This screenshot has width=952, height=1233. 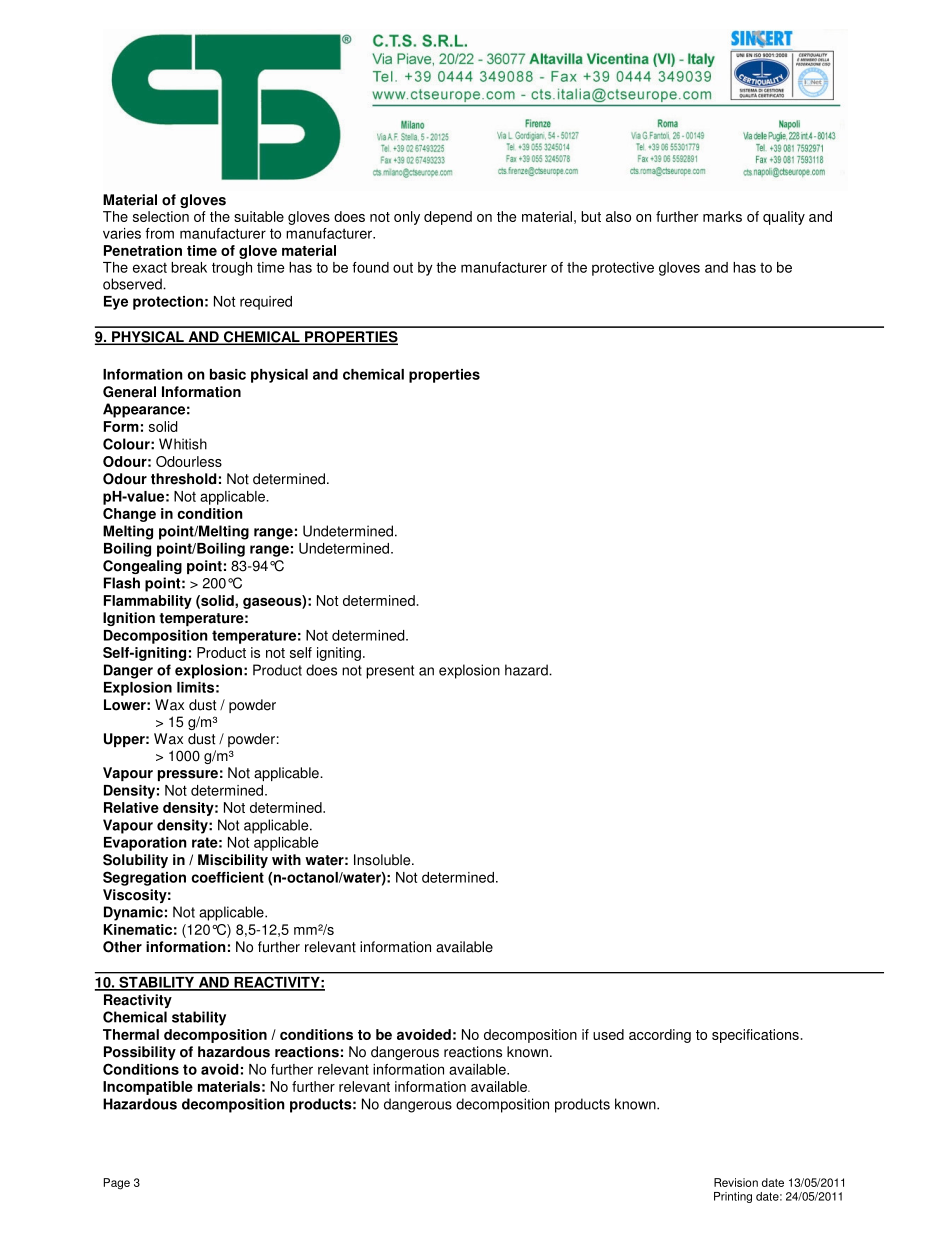 I want to click on limits, so click(x=195, y=687).
